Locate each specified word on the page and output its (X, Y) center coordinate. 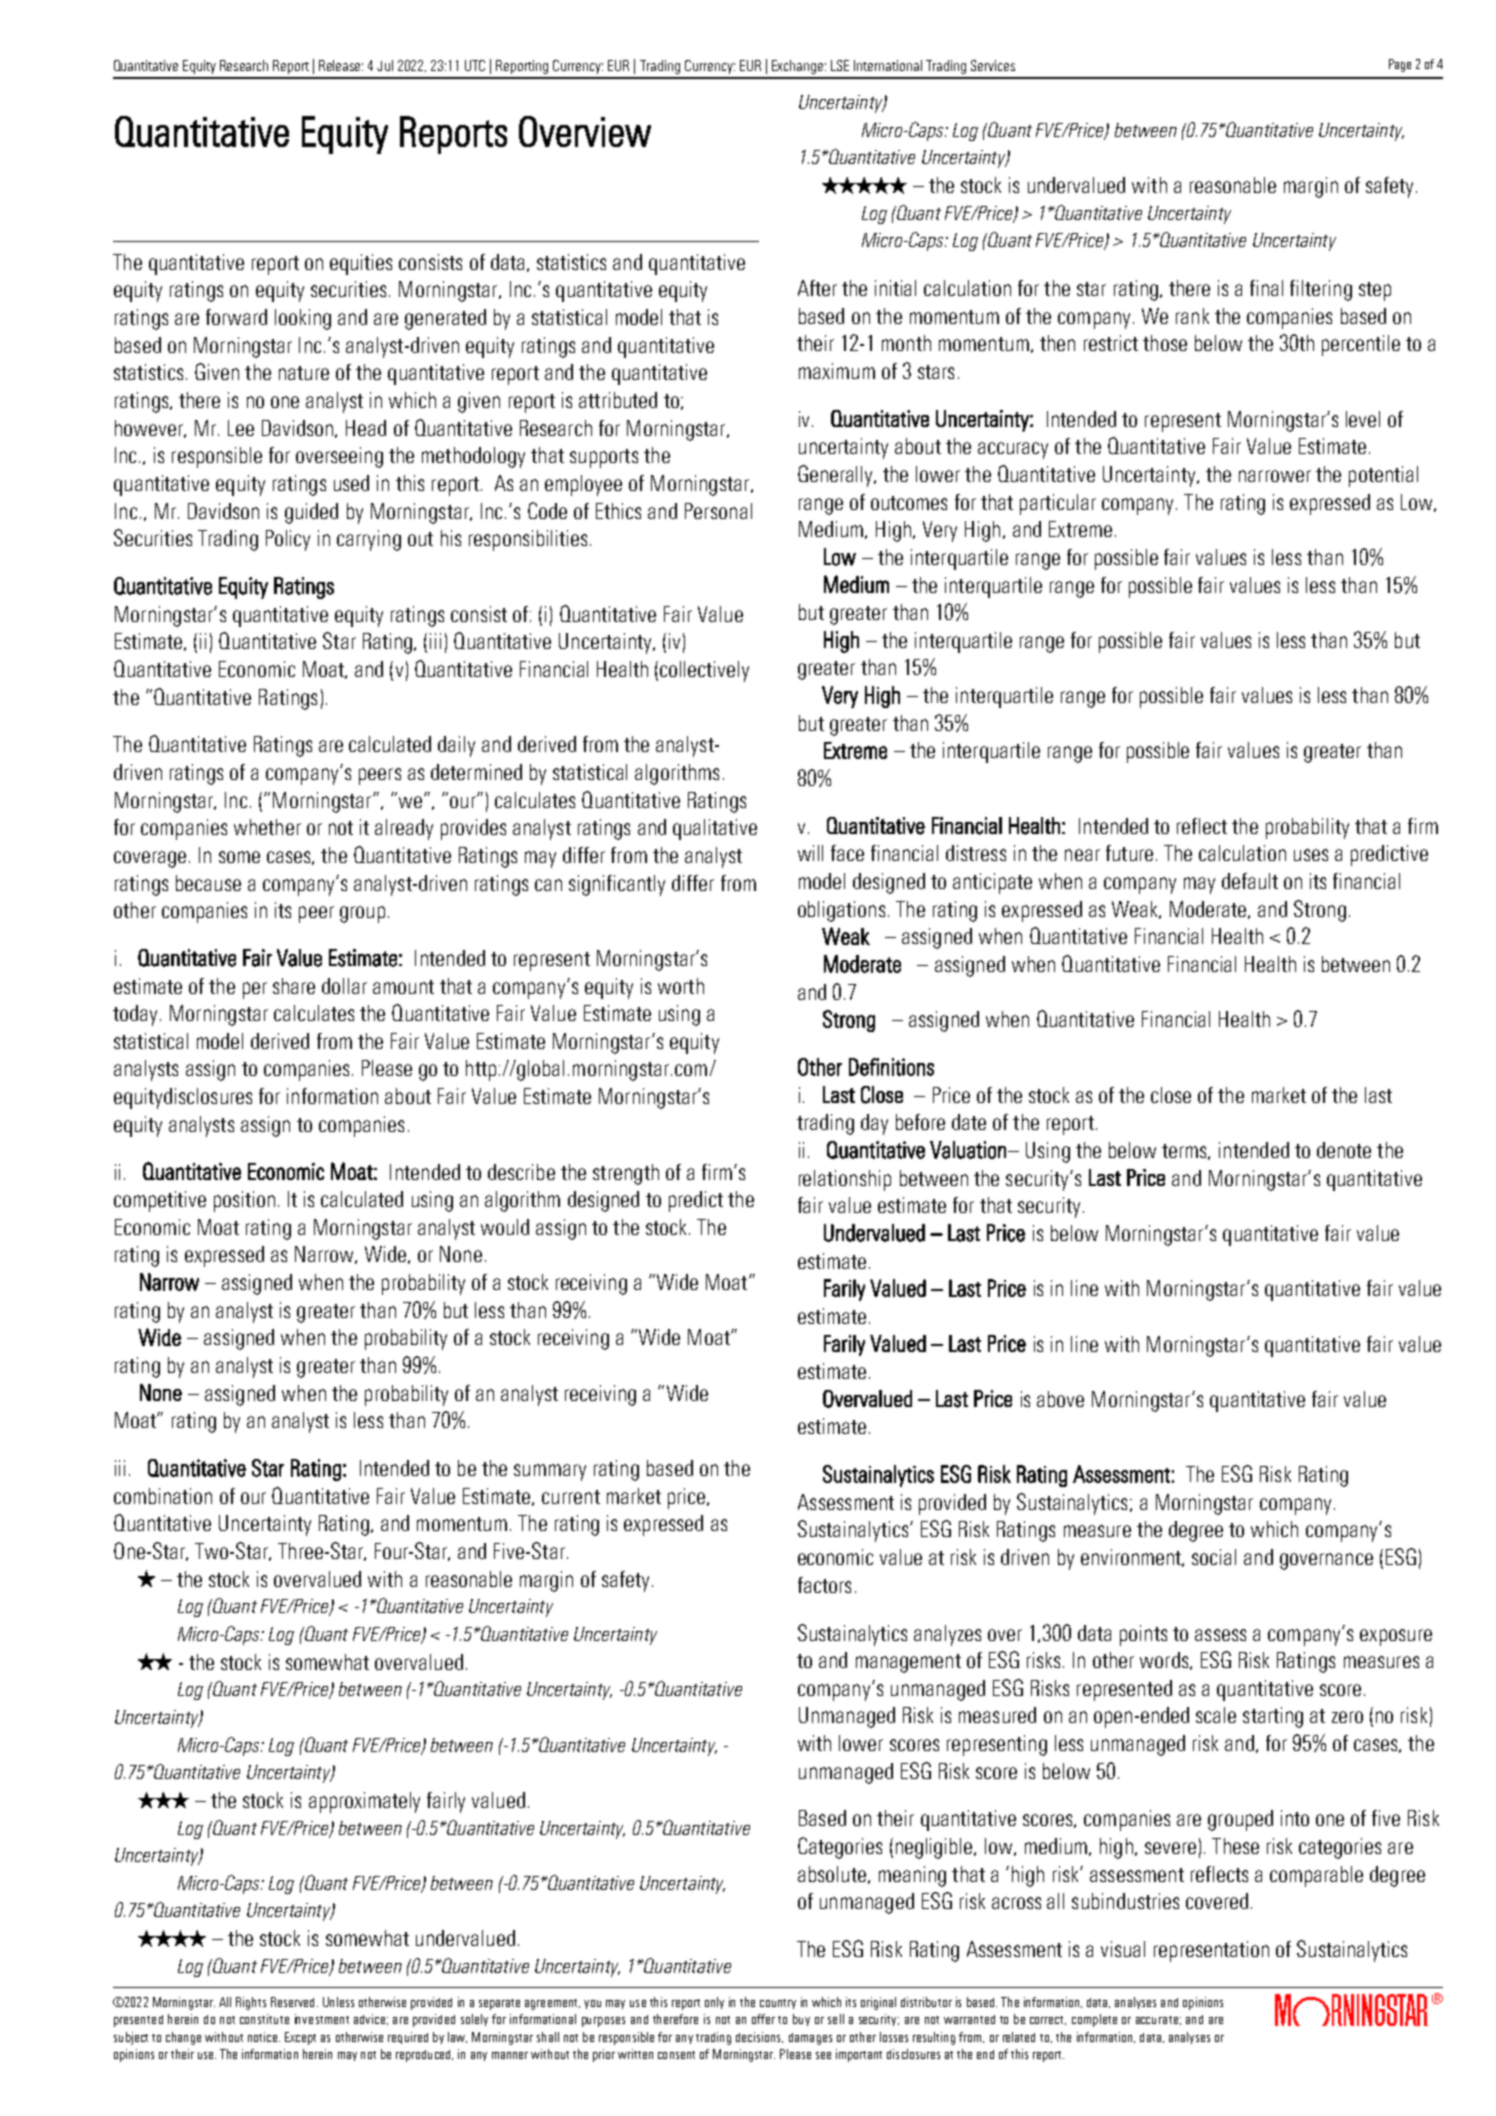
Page (1400, 65)
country (778, 2004)
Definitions (891, 1067)
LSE (840, 65)
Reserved (292, 2002)
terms (1185, 1152)
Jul (385, 65)
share (294, 986)
